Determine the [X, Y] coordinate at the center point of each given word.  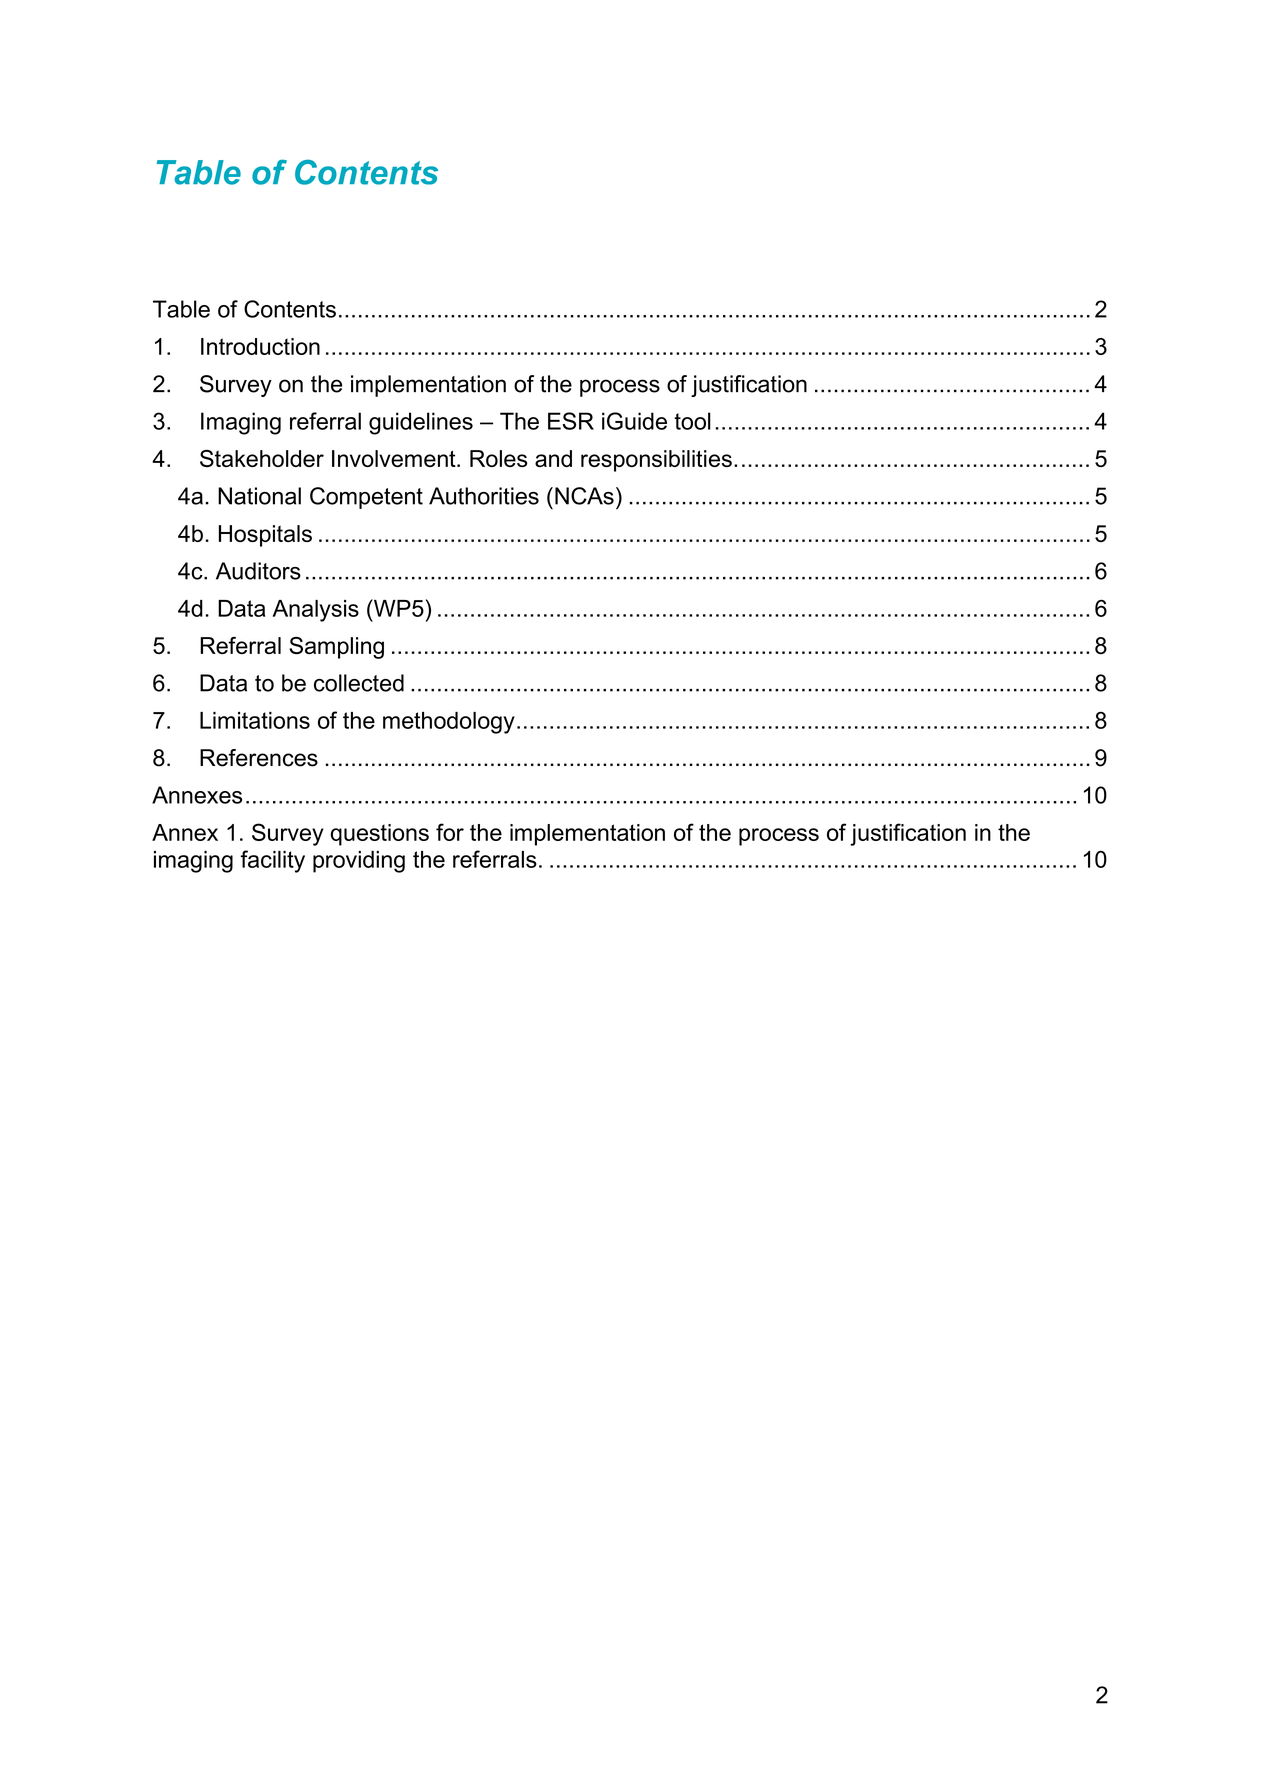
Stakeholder [262, 458]
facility [272, 861]
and [553, 458]
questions [379, 835]
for [450, 832]
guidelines [421, 423]
